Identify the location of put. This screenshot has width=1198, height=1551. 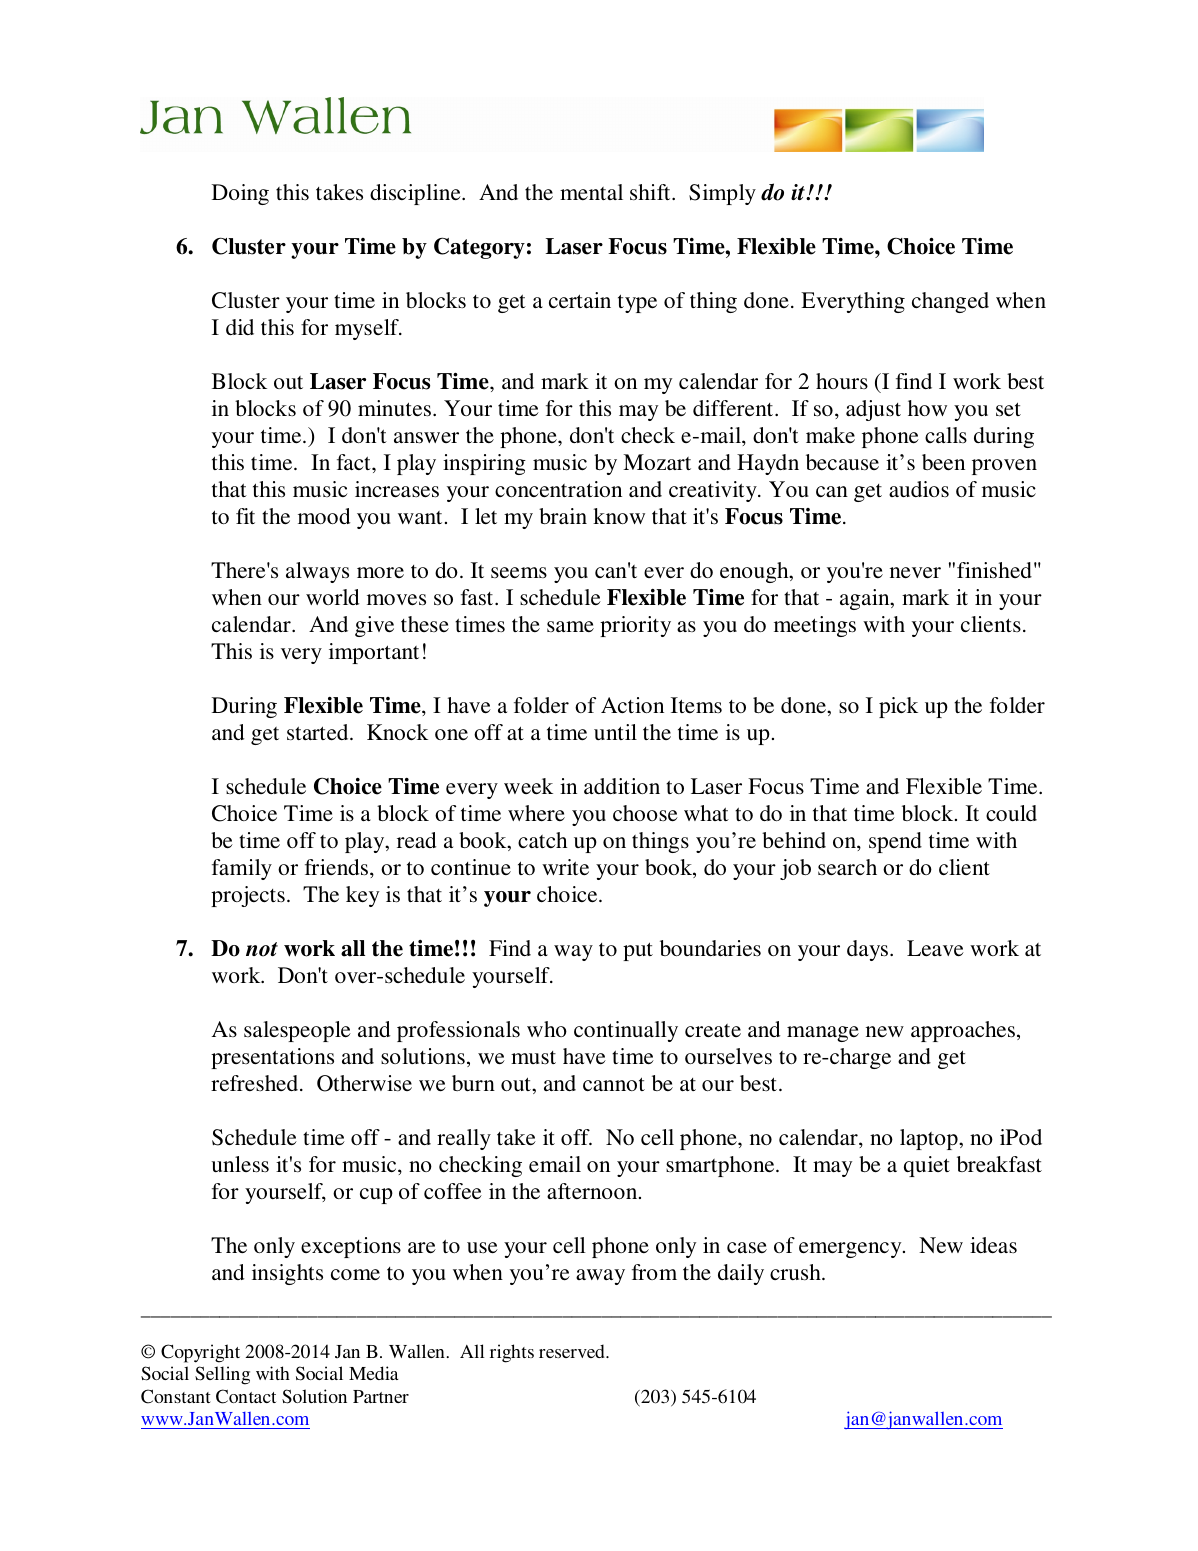
(638, 951).
